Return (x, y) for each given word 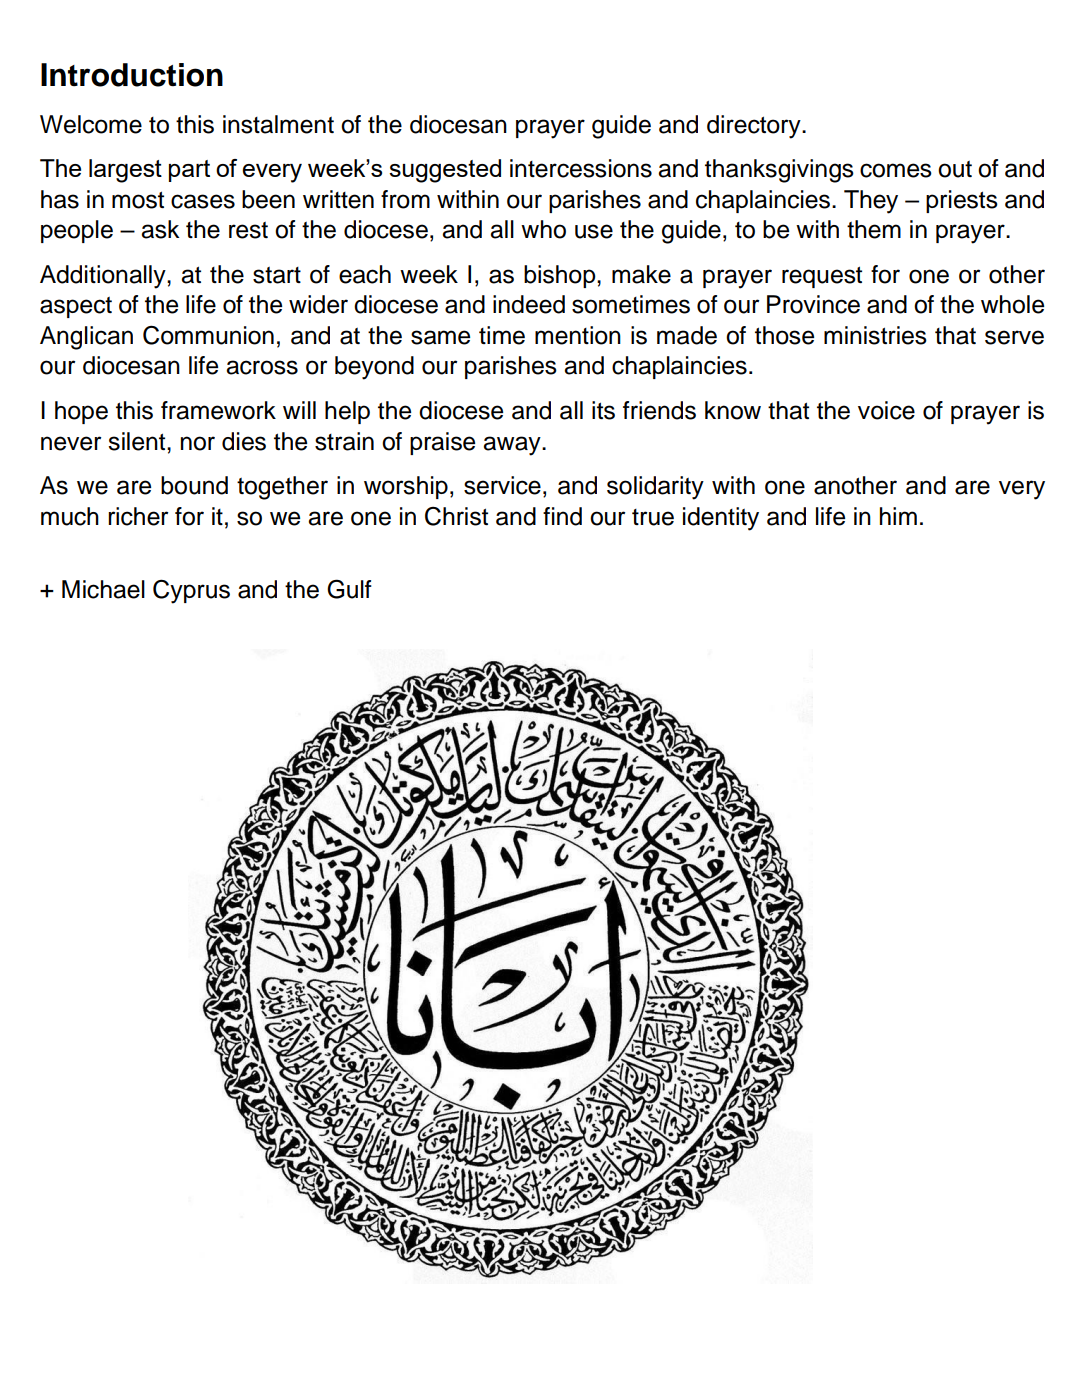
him (898, 516)
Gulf (349, 589)
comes (896, 170)
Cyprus (191, 591)
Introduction (132, 75)
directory (755, 127)
